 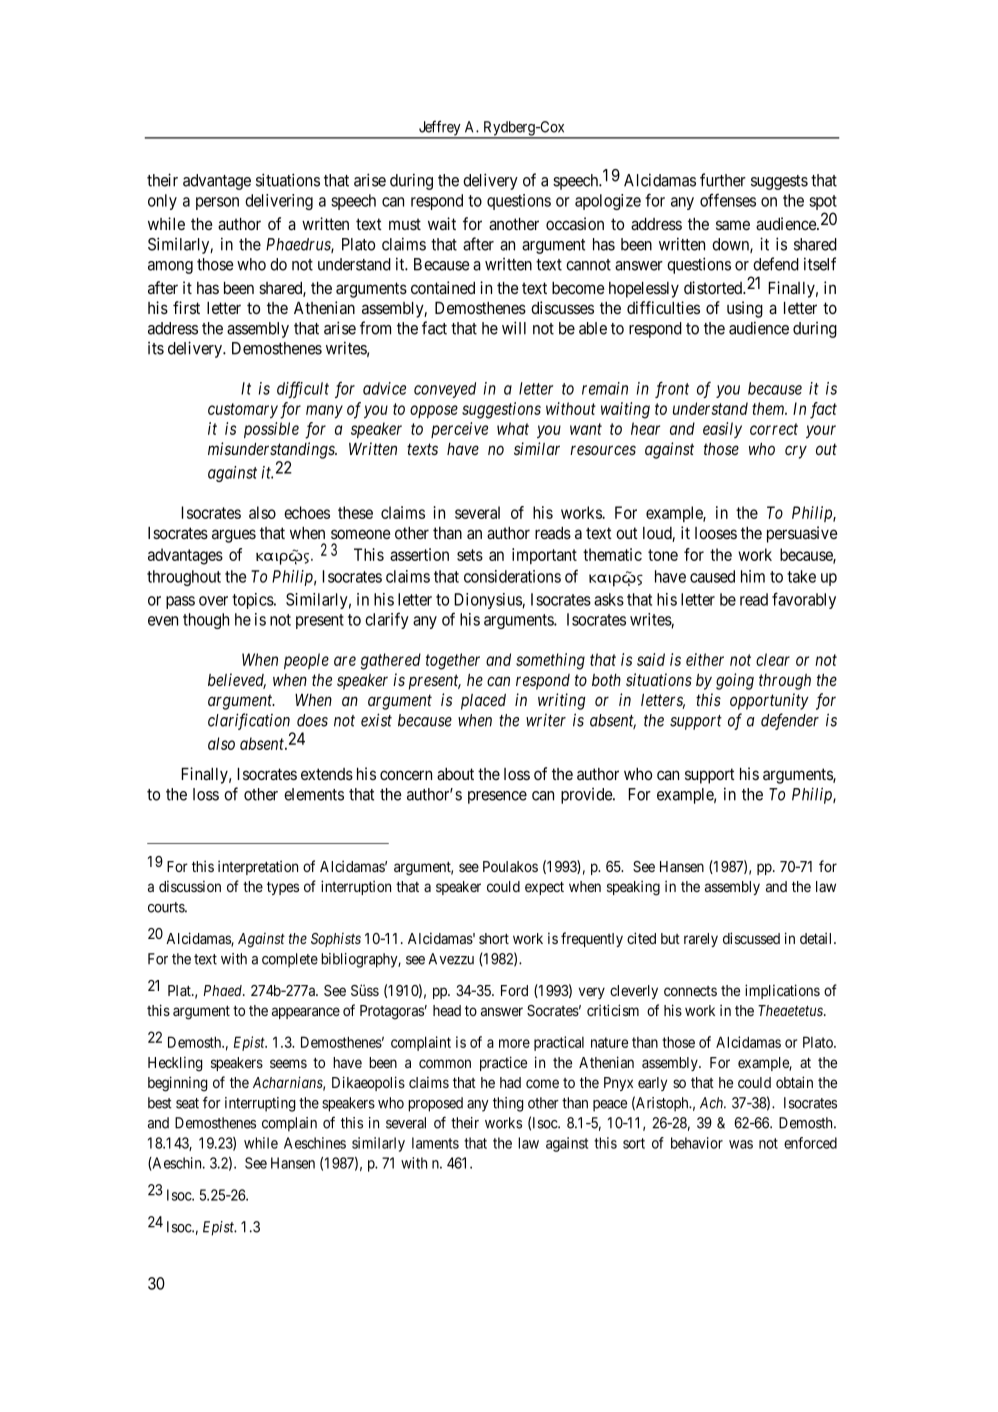 I want to click on further, so click(x=723, y=180).
